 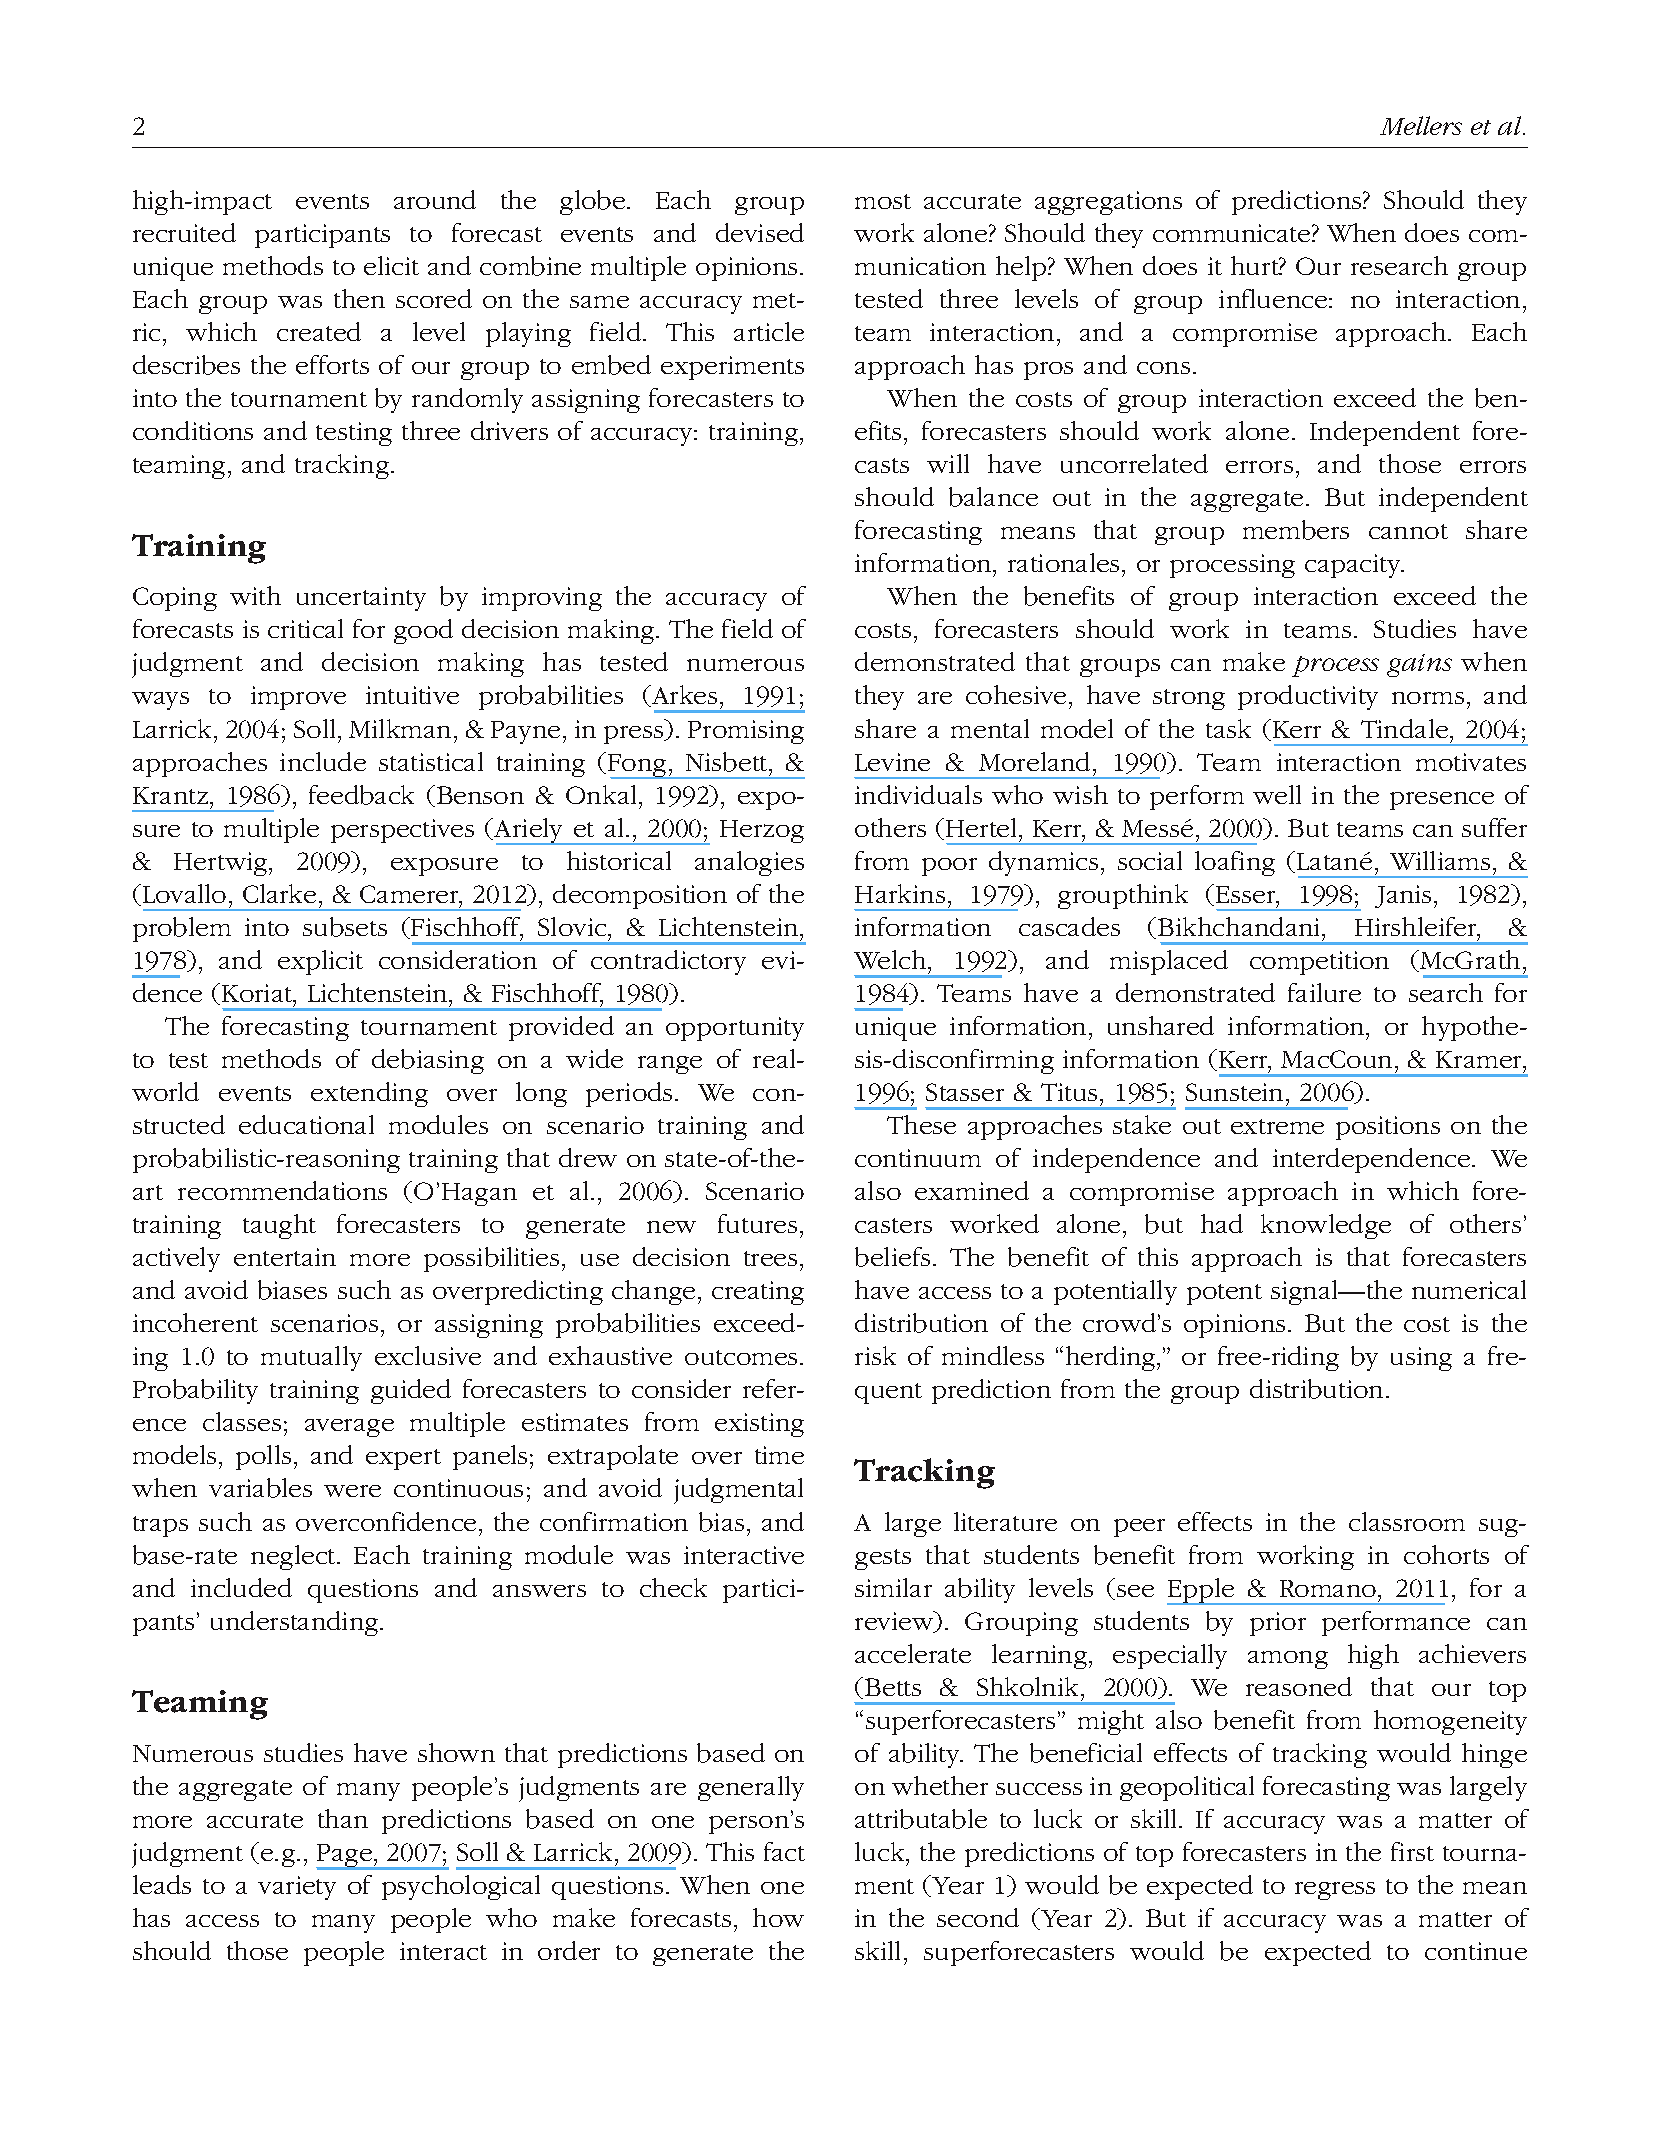 I want to click on balance, so click(x=993, y=497).
